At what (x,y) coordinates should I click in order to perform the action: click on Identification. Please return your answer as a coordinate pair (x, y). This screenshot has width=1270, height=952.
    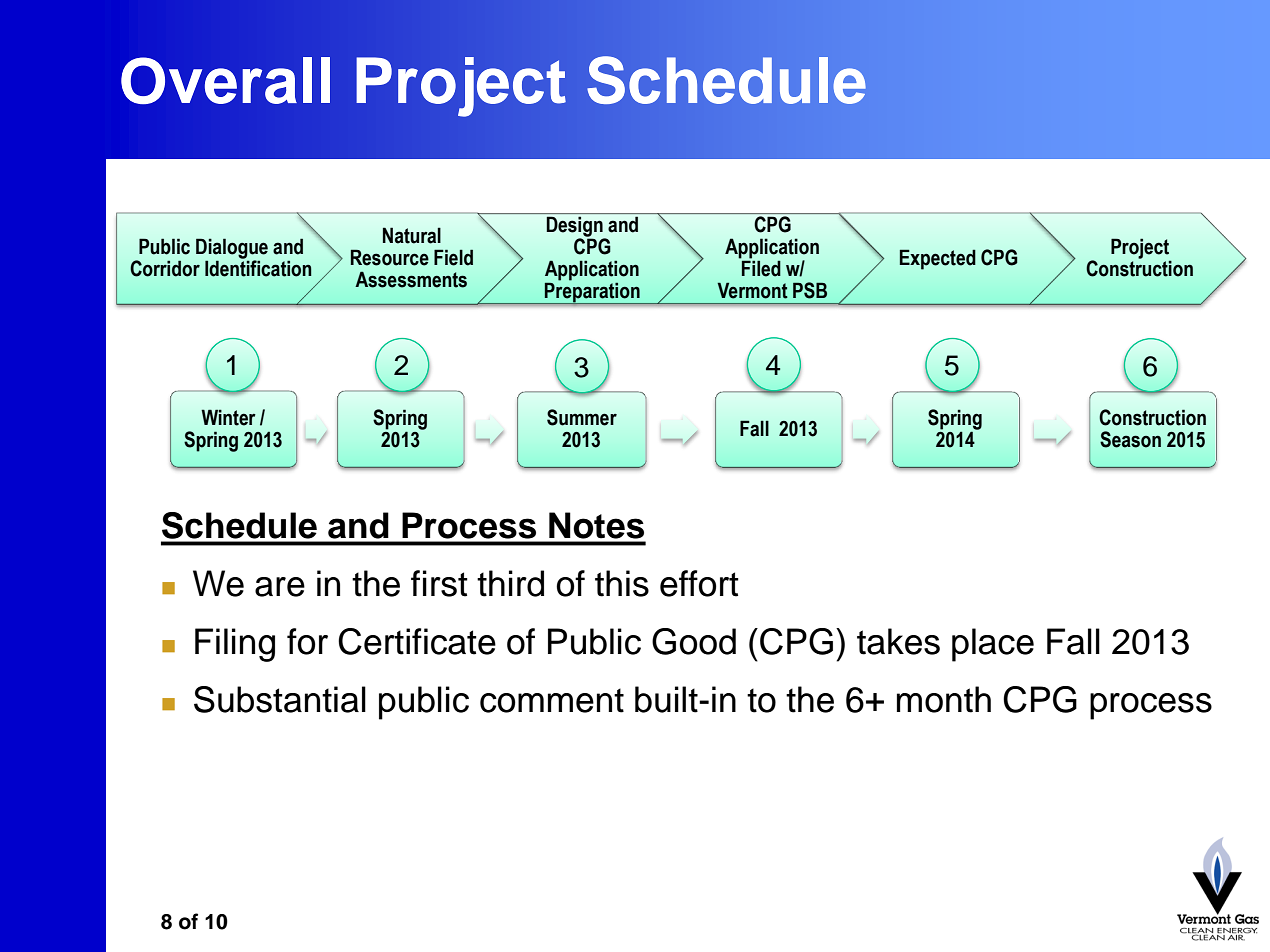
    Looking at the image, I should click on (258, 267).
